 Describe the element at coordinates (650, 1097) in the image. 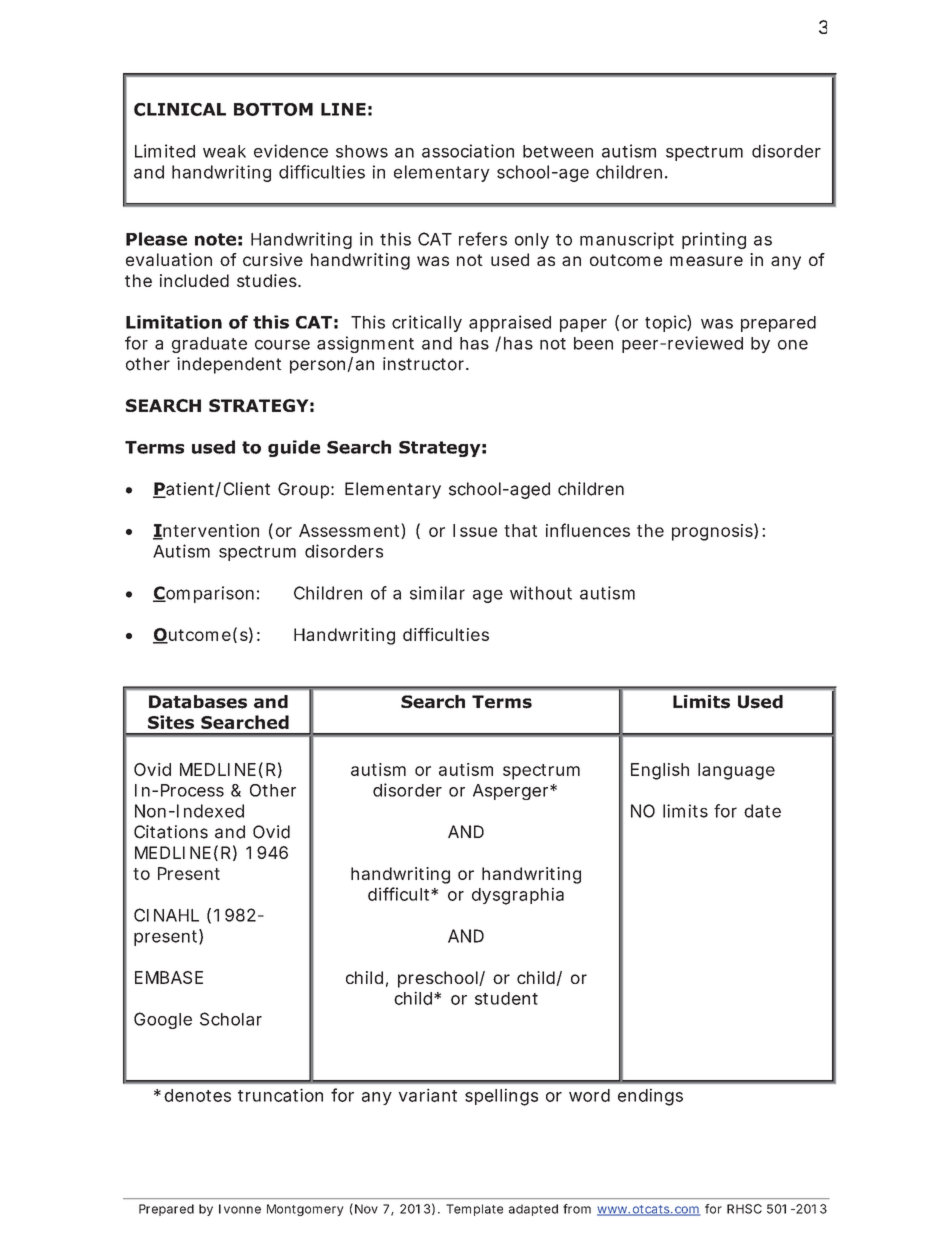

I see `endings` at that location.
